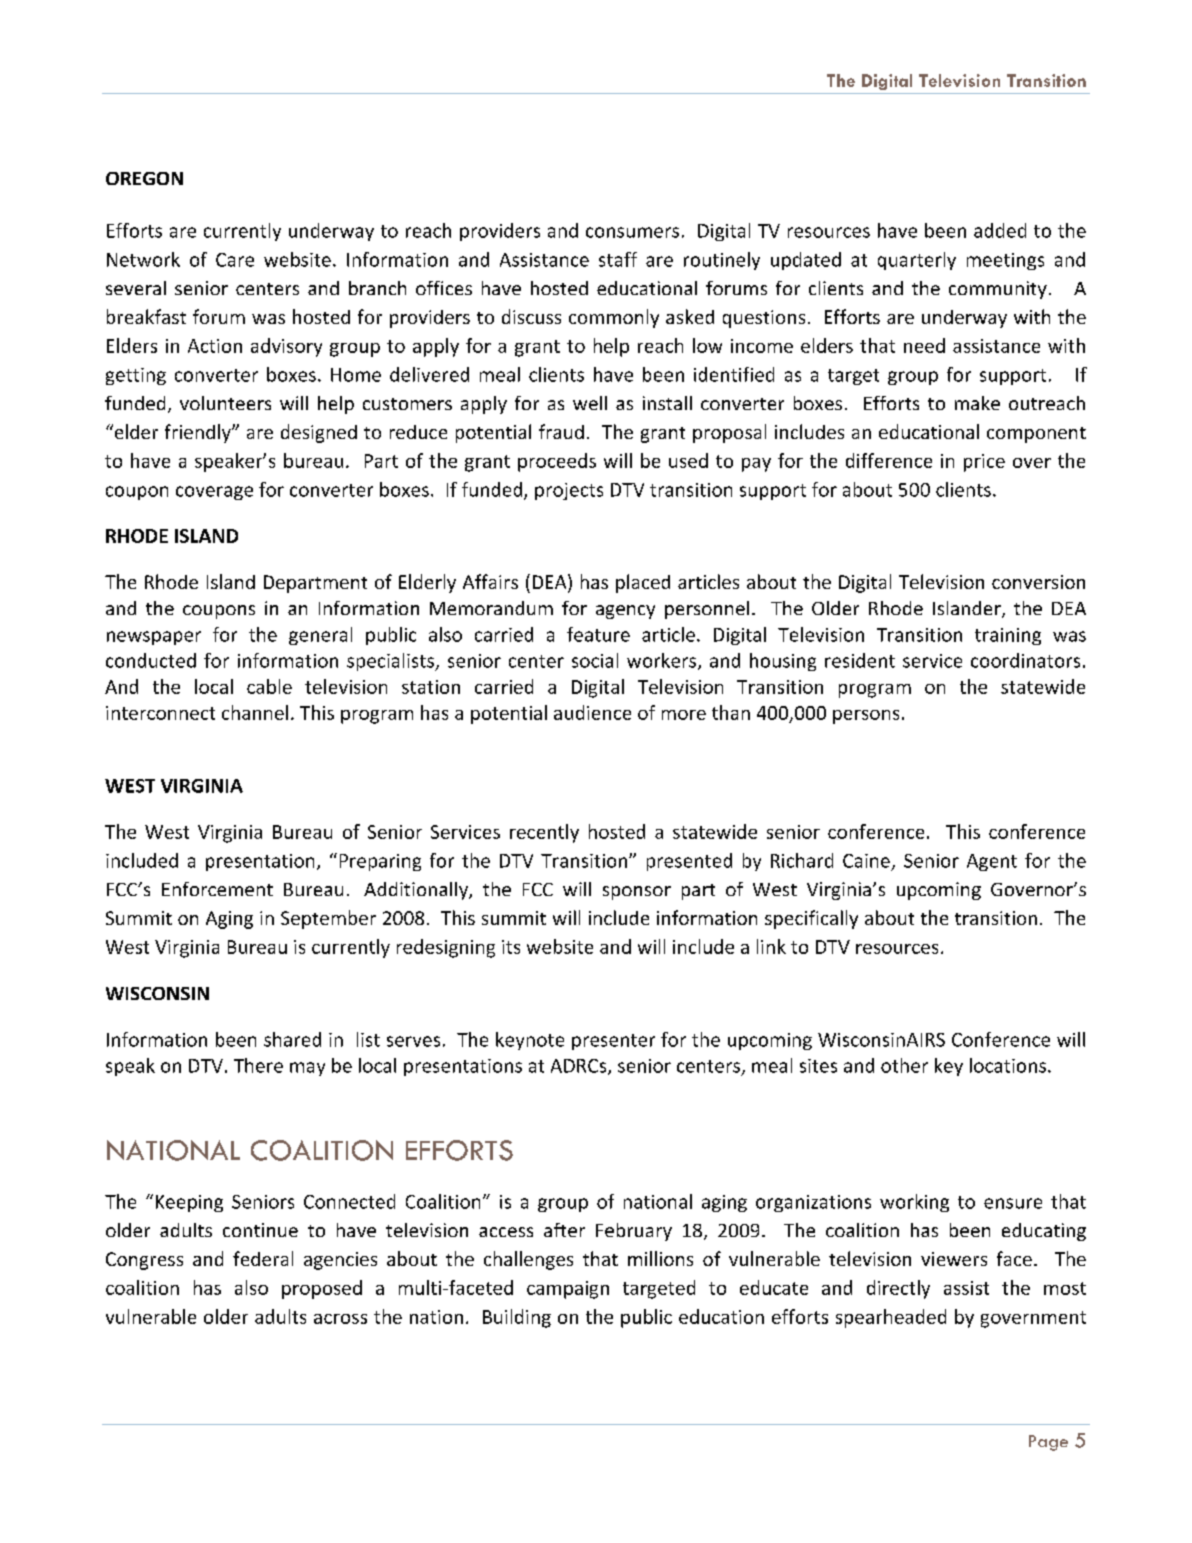 This screenshot has width=1192, height=1543. I want to click on projects, so click(569, 491).
